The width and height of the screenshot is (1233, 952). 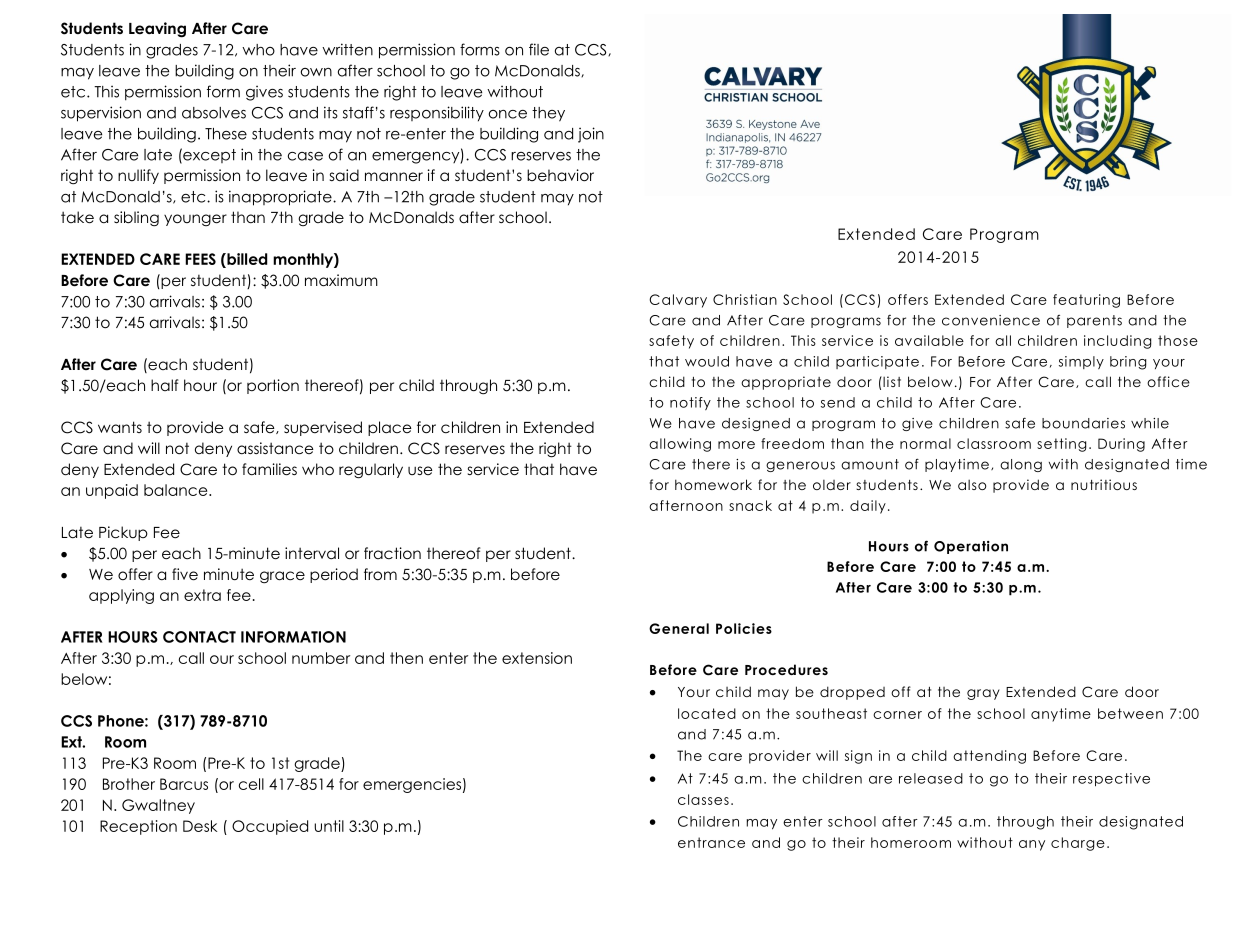 I want to click on would, so click(x=707, y=361).
